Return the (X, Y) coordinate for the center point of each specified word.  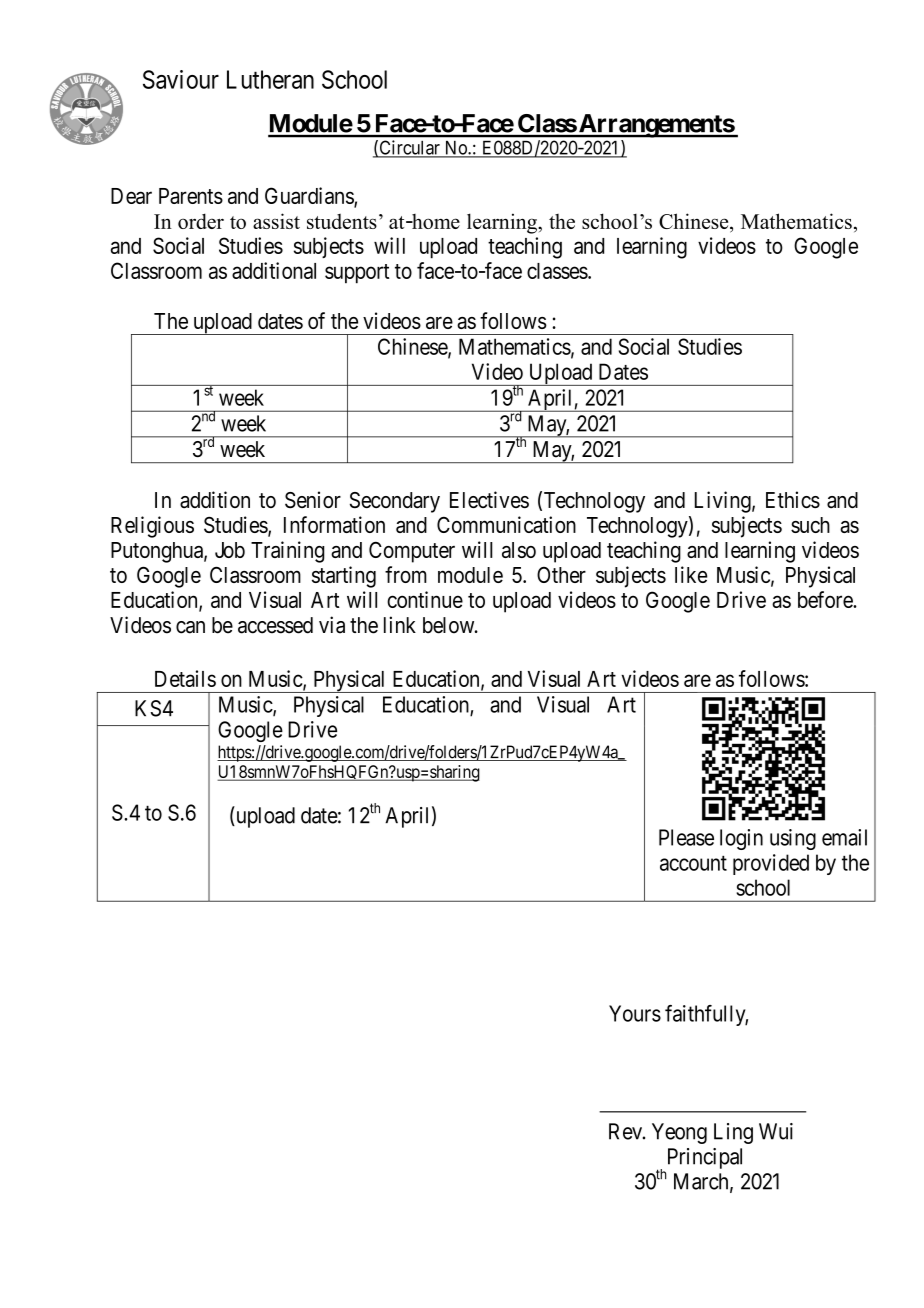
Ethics (793, 499)
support (357, 274)
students (342, 221)
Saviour (181, 79)
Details (185, 678)
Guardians (310, 197)
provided (771, 864)
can (190, 627)
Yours (635, 1013)
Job (230, 550)
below (450, 625)
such (810, 525)
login (741, 839)
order (201, 221)
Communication (506, 524)
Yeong (679, 1133)
